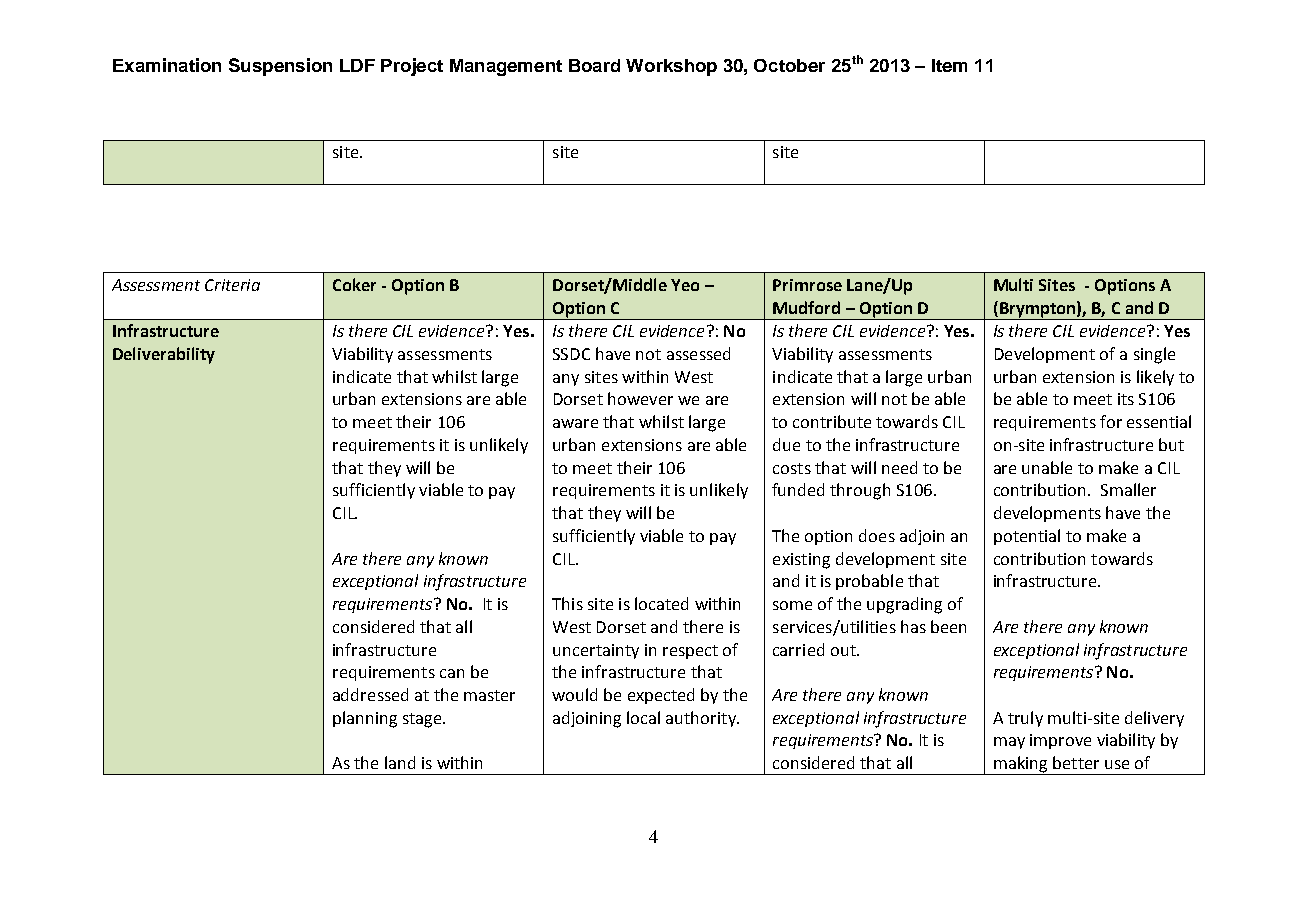 The image size is (1308, 924). Describe the element at coordinates (949, 65) in the document. I see `Item` at that location.
